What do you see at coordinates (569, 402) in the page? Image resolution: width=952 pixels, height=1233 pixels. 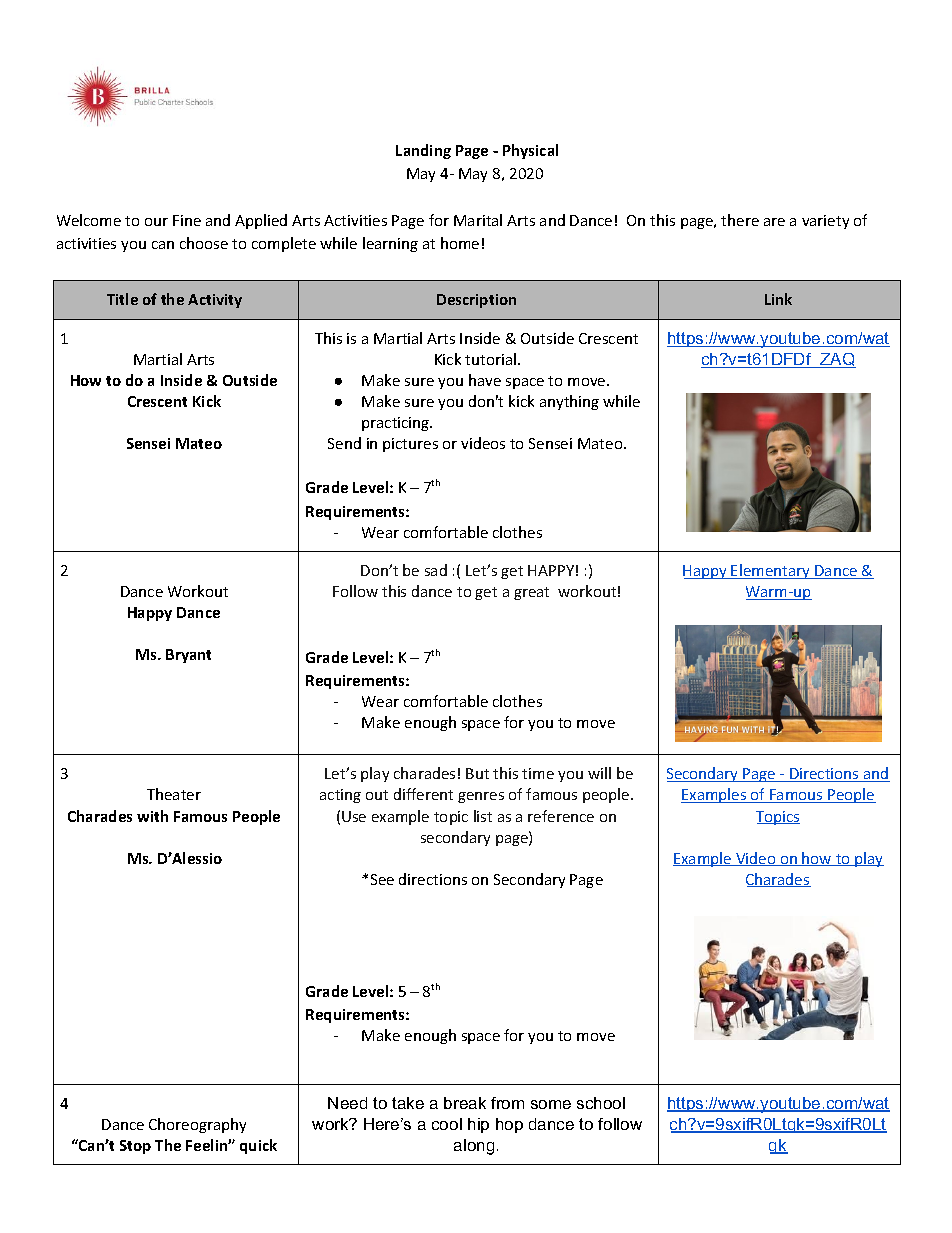 I see `anything` at bounding box center [569, 402].
